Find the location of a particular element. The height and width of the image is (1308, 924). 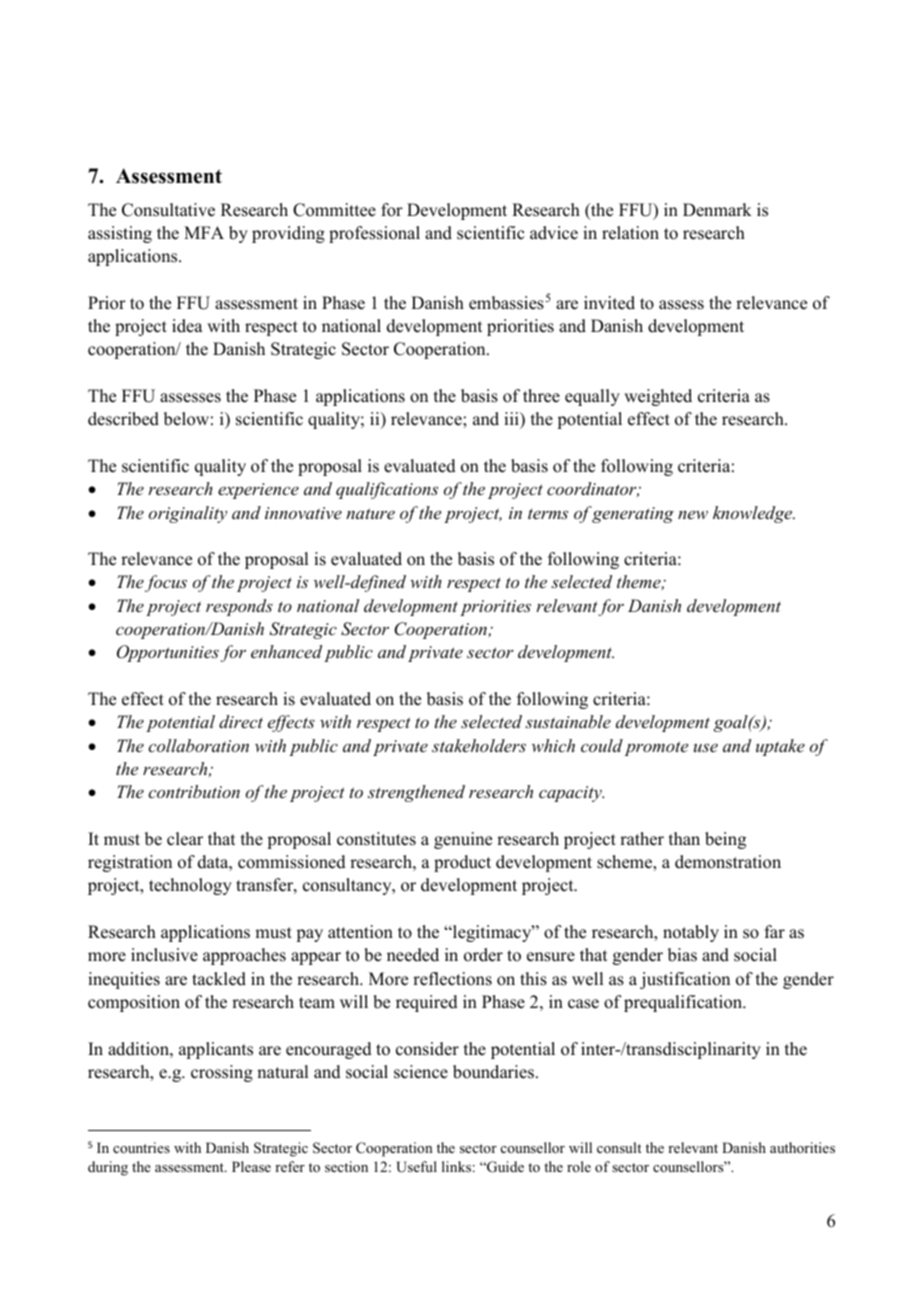

MFA is located at coordinates (204, 232).
